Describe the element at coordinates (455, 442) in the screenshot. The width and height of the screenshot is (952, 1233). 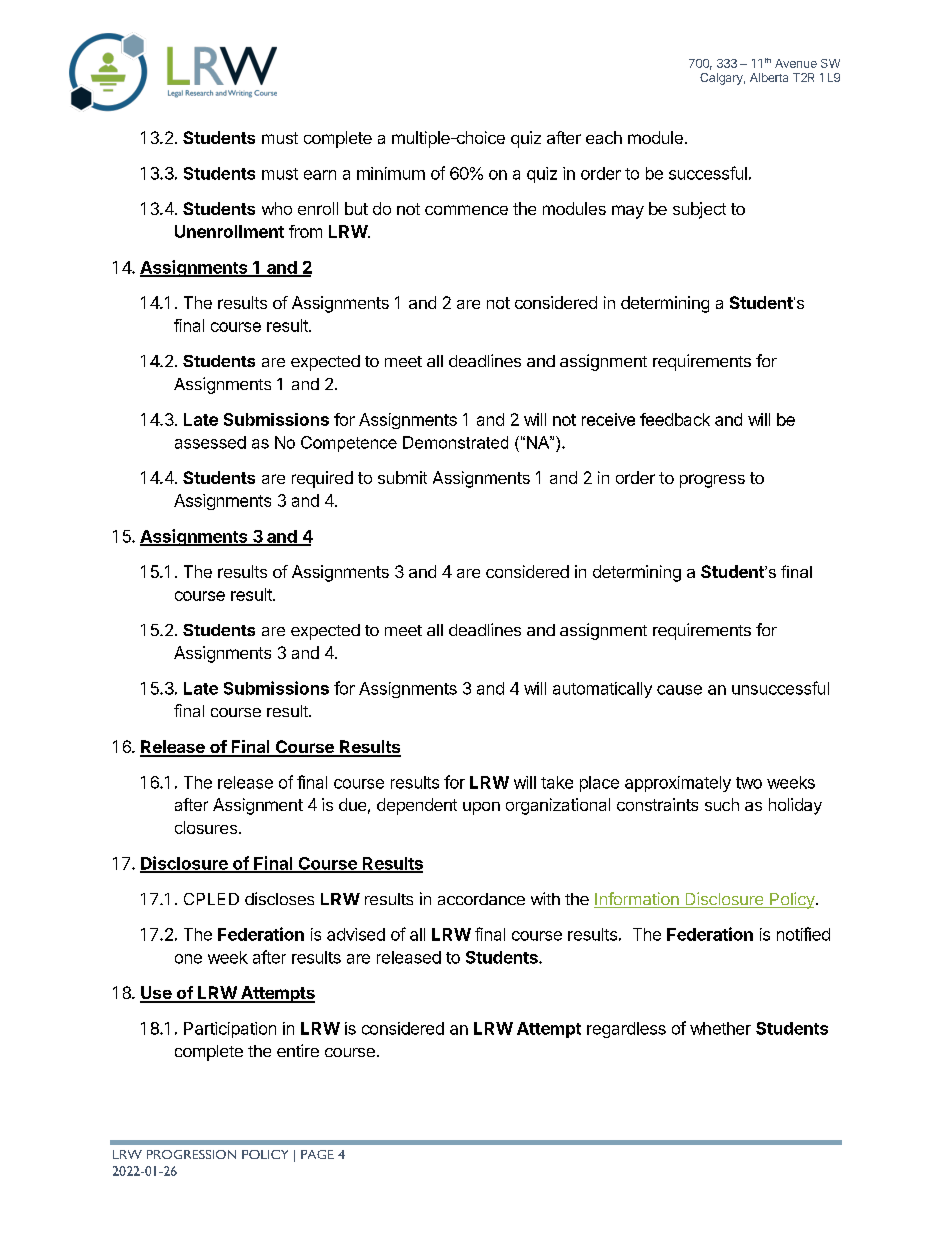
I see `Demonstrated` at that location.
